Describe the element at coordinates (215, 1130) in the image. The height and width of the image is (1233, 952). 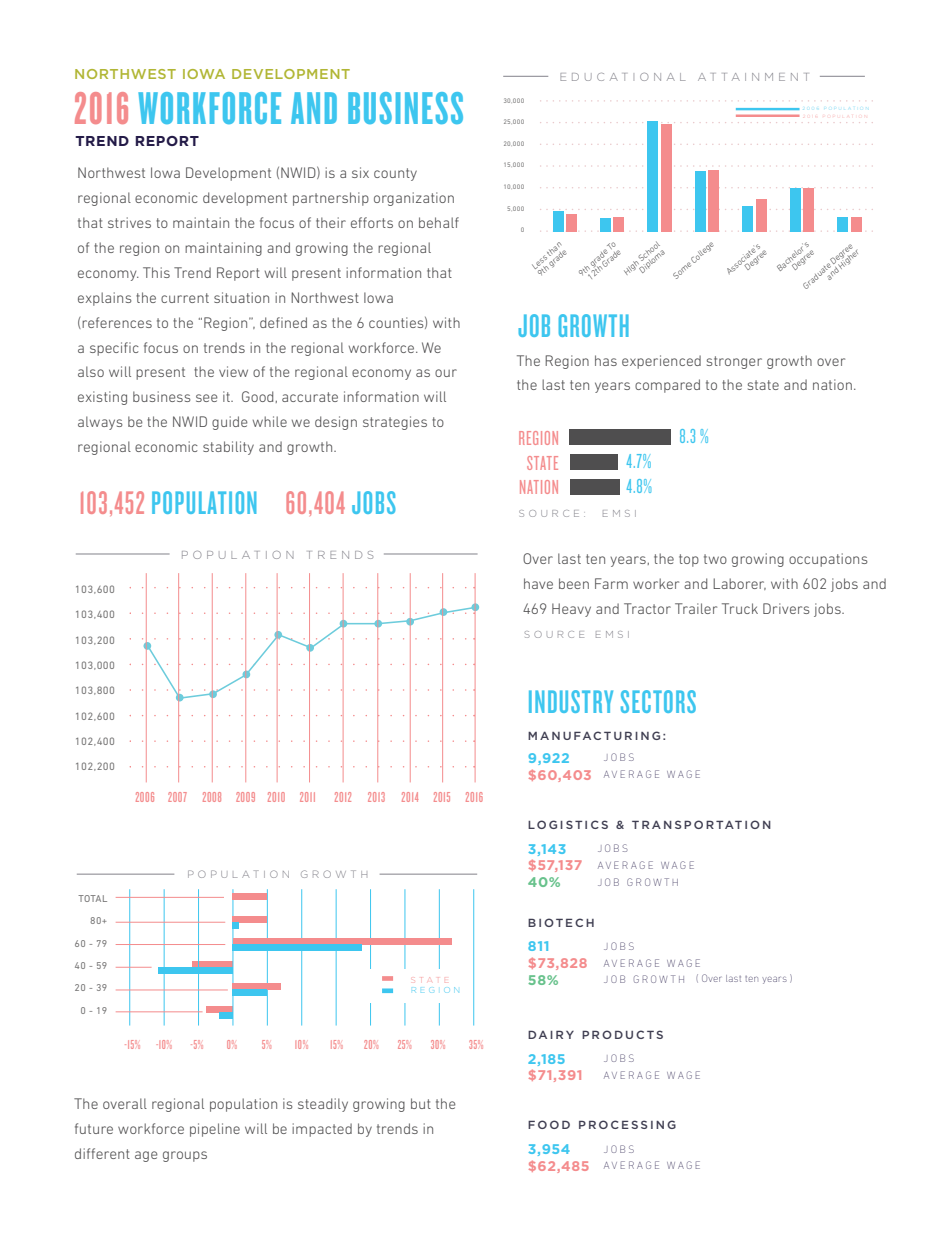
I see `pipeline` at that location.
